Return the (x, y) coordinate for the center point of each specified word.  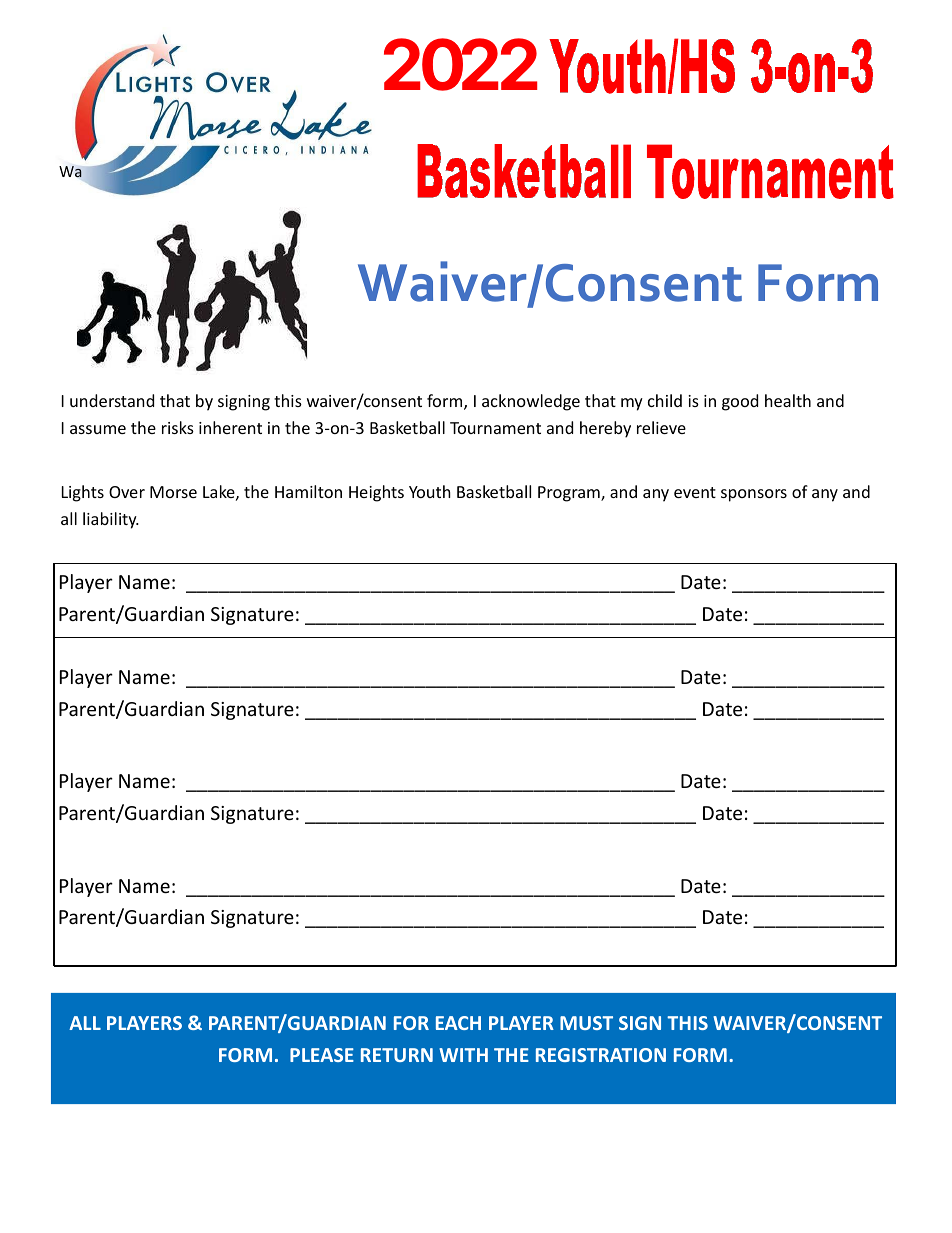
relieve (661, 427)
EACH (458, 1023)
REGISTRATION (601, 1055)
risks (178, 427)
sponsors (754, 495)
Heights (376, 493)
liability (111, 520)
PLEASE (322, 1055)
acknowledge (531, 402)
